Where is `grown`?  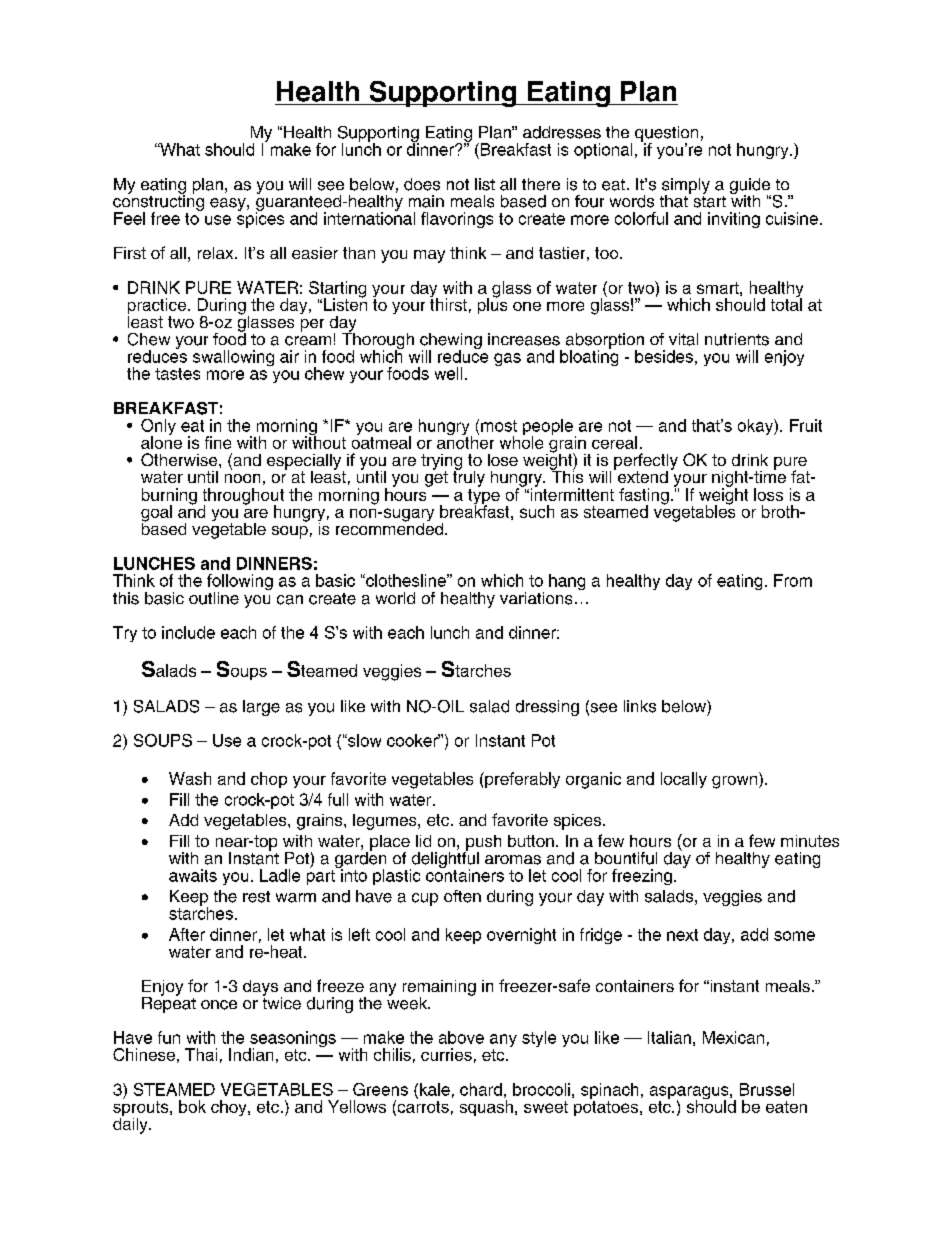
grown is located at coordinates (736, 782).
